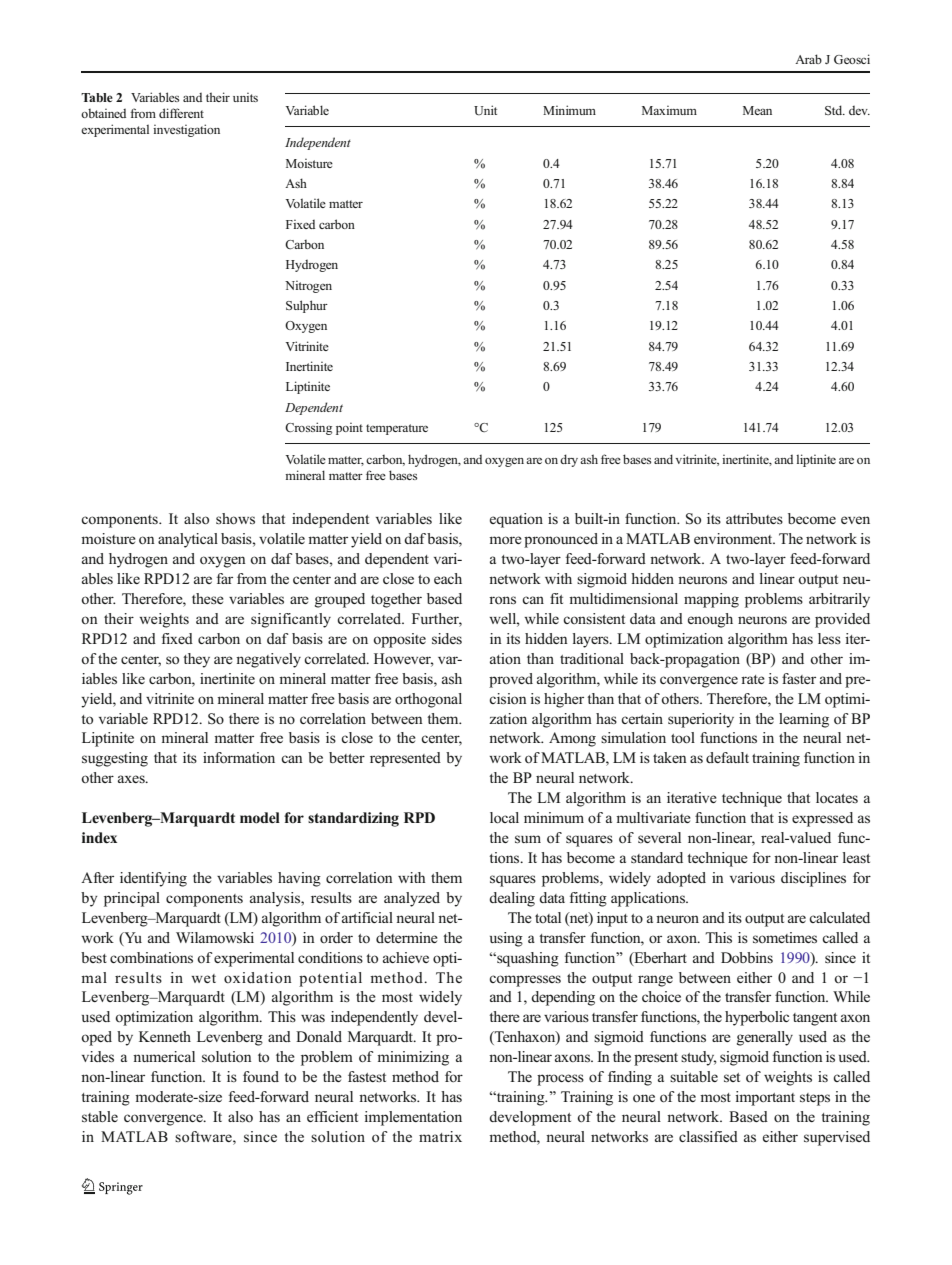  What do you see at coordinates (669, 110) in the screenshot?
I see `Maximum` at bounding box center [669, 110].
